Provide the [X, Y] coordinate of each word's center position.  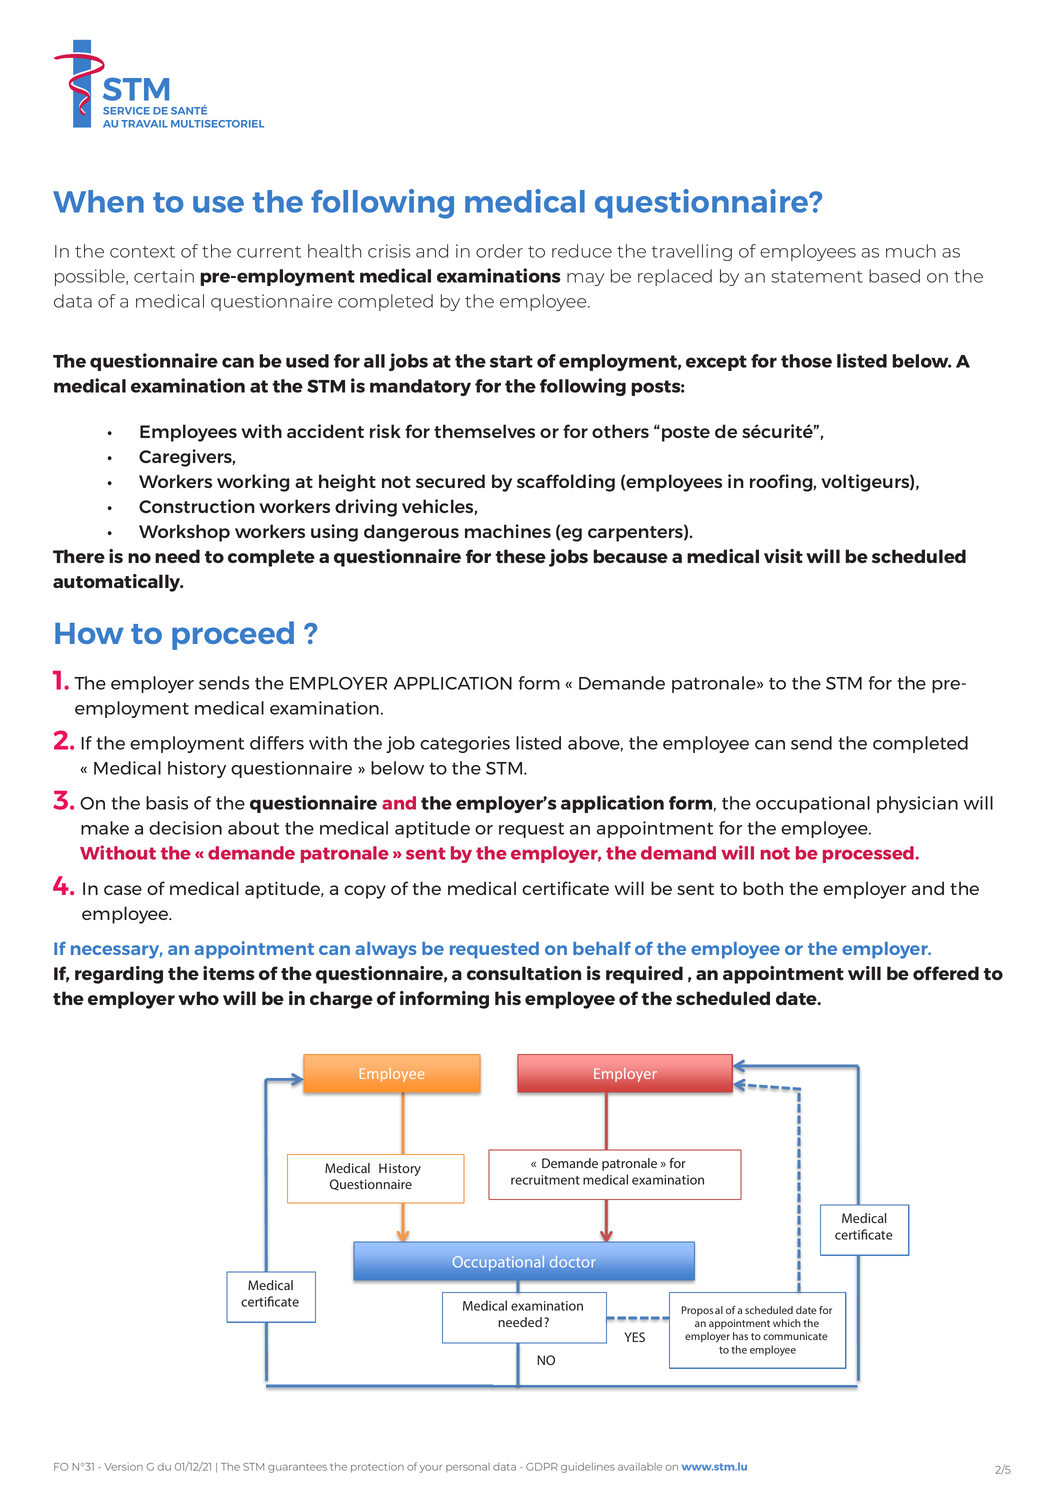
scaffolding [566, 483]
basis [167, 803]
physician [917, 804]
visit [783, 556]
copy [365, 892]
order [499, 251]
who [198, 998]
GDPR [542, 1467]
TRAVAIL [144, 124]
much [911, 251]
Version [123, 1467]
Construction [197, 506]
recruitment [545, 1180]
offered [946, 973]
